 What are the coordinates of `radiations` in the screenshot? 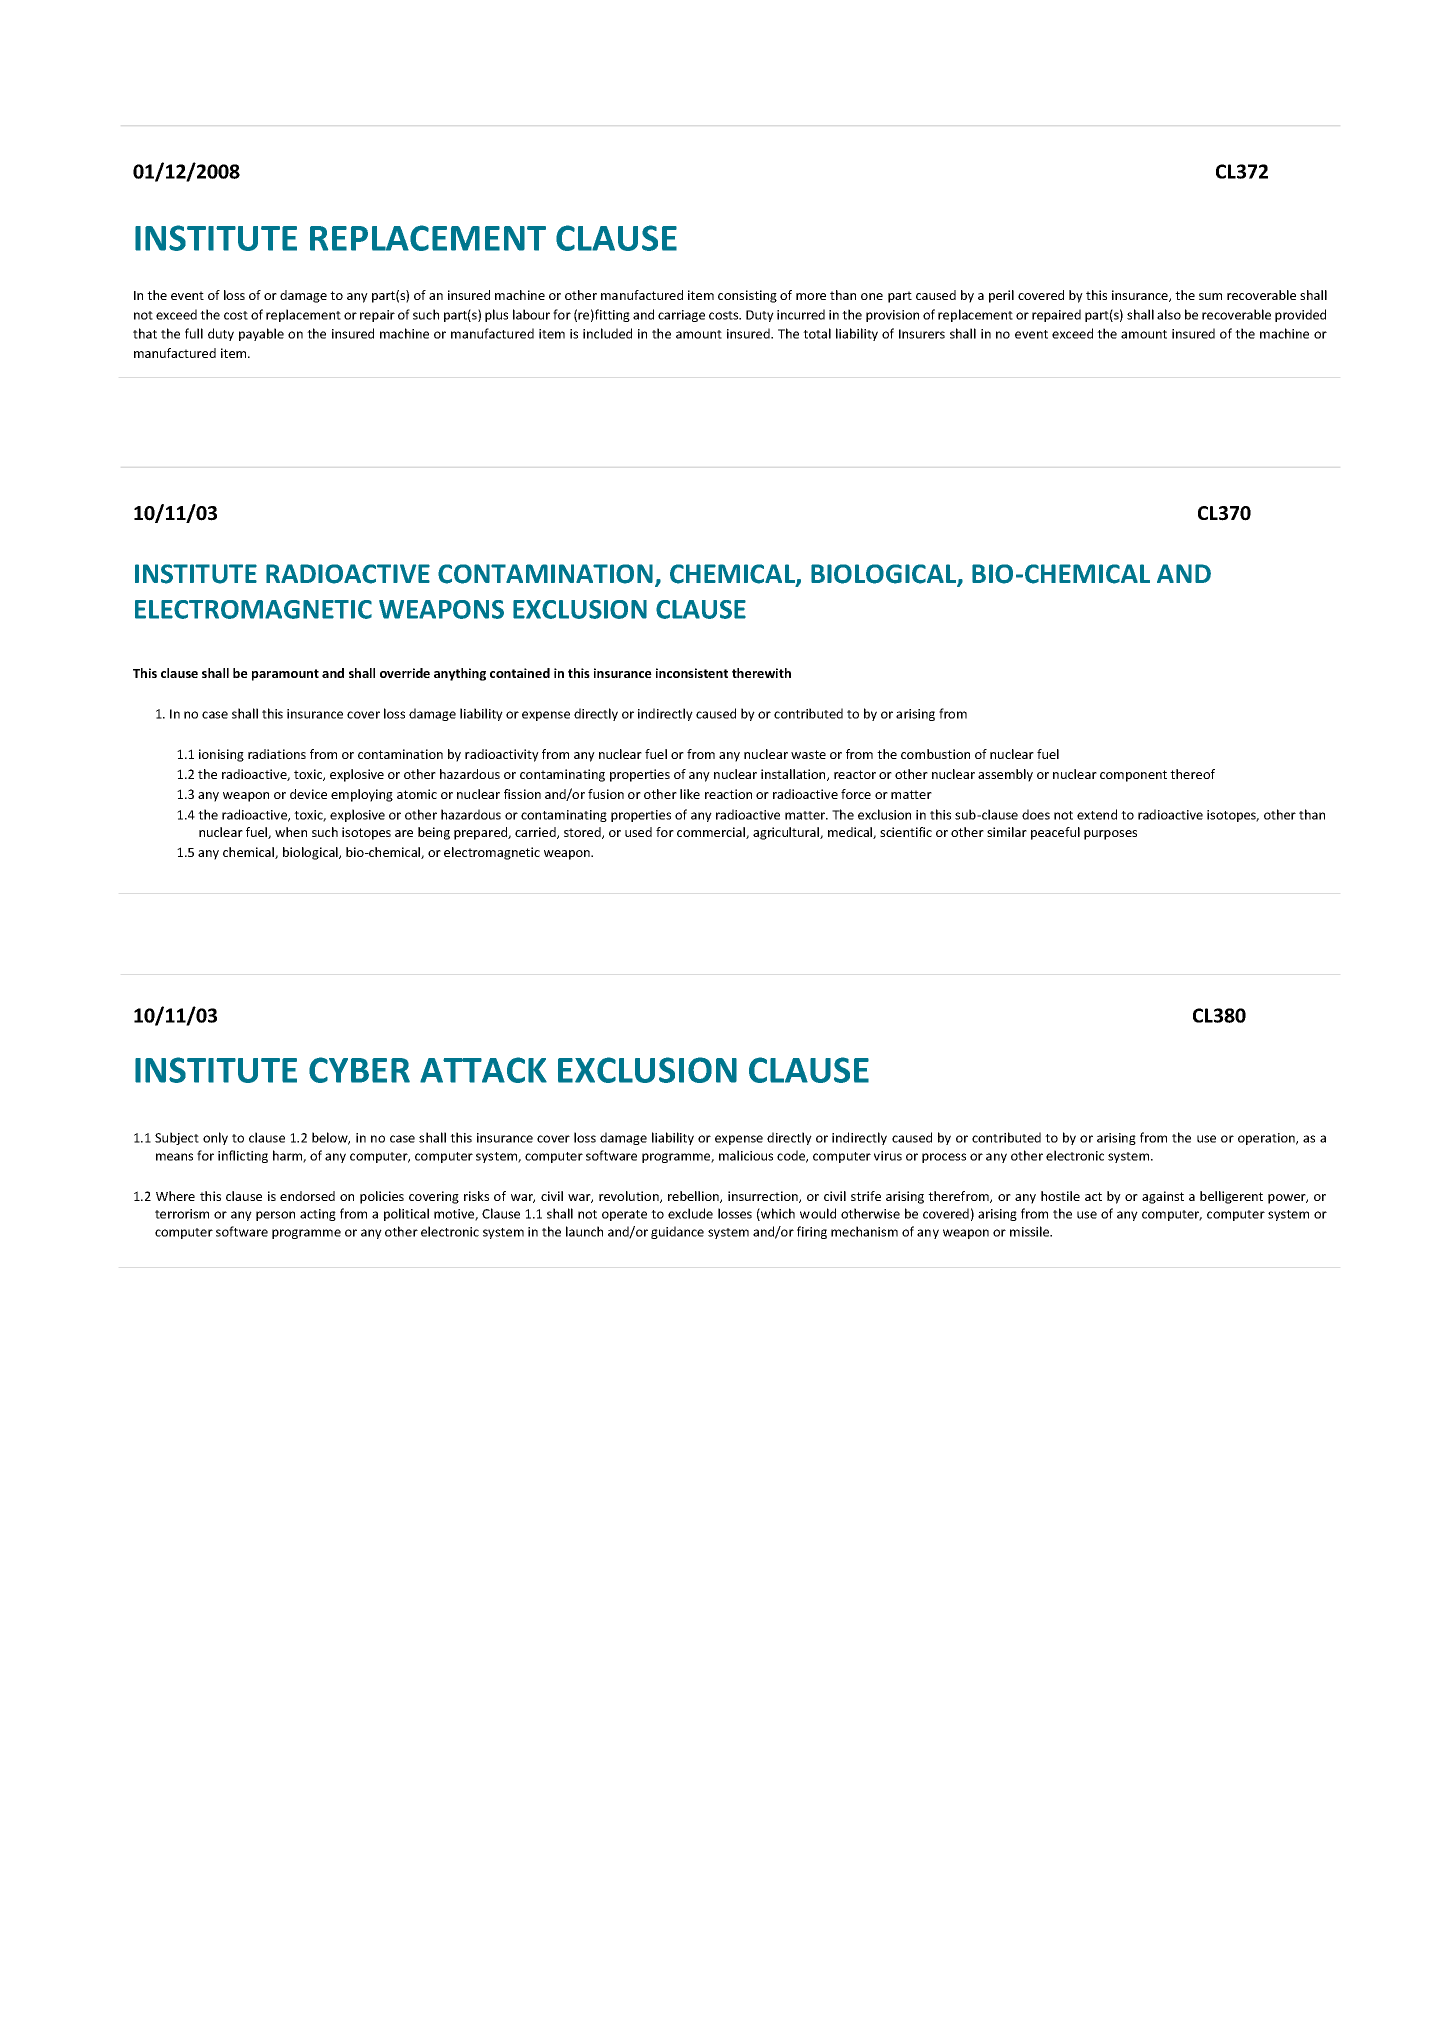 It's located at (277, 754).
